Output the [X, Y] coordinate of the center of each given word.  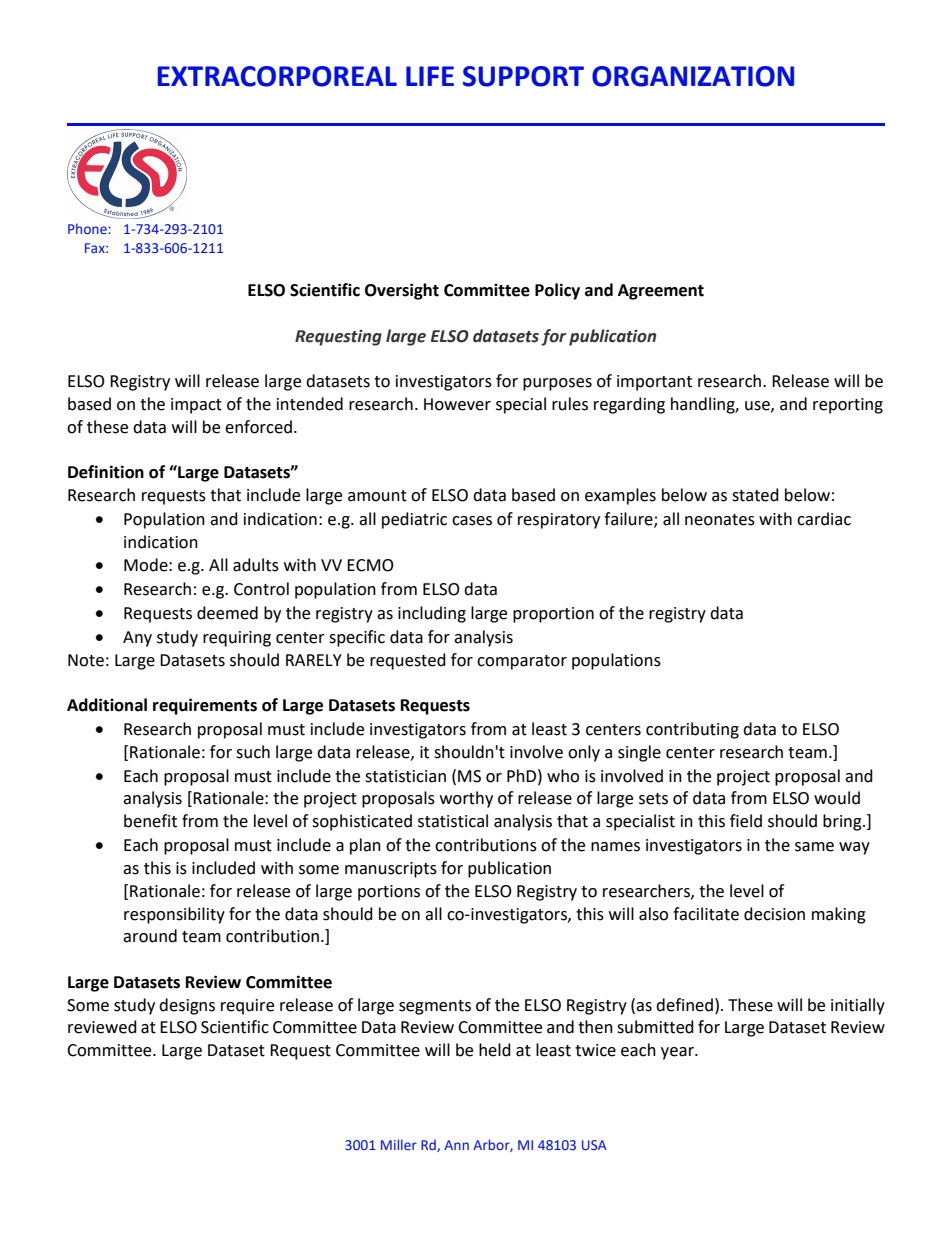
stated [755, 495]
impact [196, 406]
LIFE [430, 76]
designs [187, 1006]
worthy [466, 799]
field [746, 821]
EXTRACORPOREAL [277, 76]
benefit [150, 821]
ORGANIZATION [693, 76]
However [457, 404]
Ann [456, 1145]
